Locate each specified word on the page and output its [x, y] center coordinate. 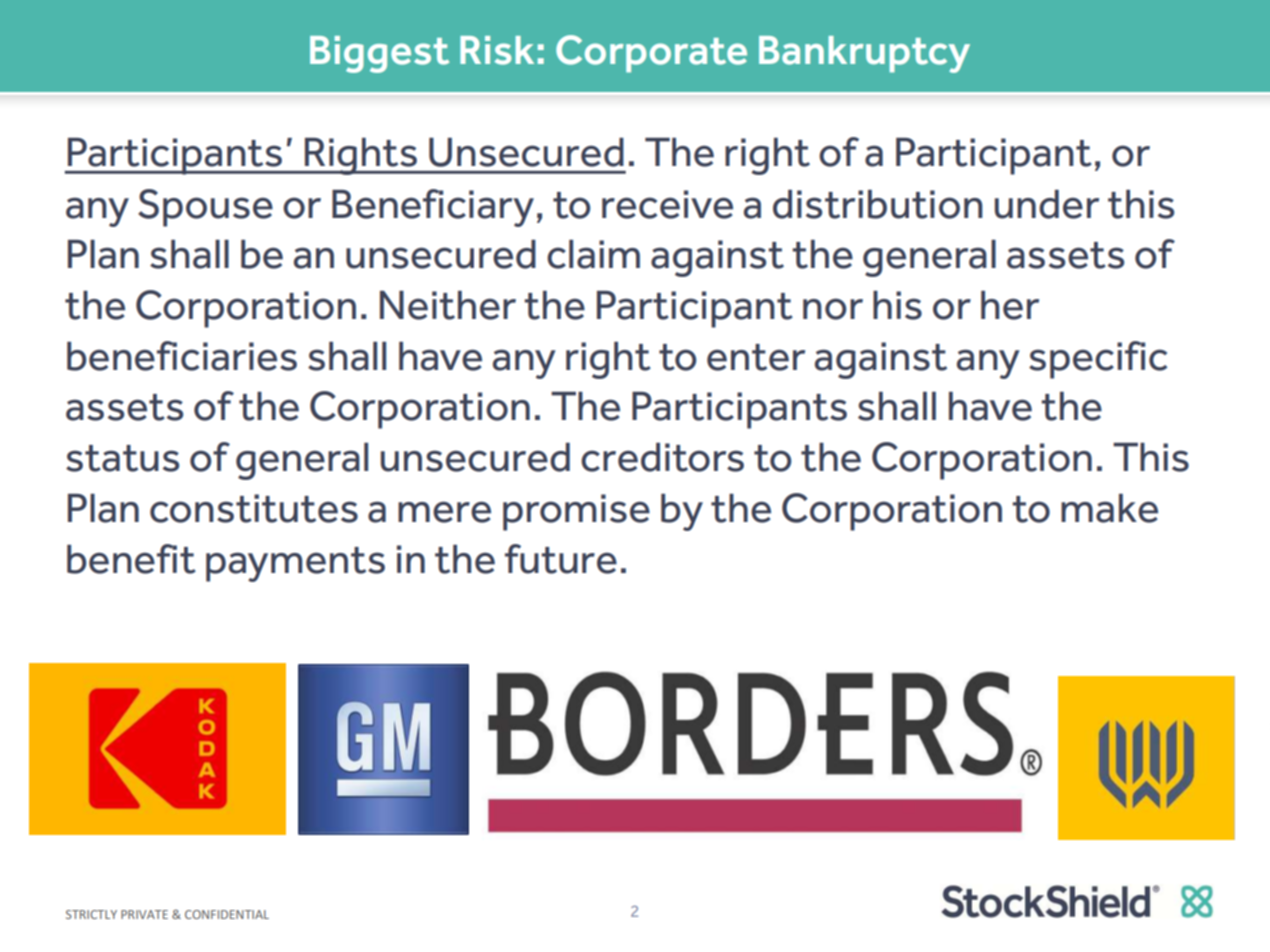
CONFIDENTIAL [227, 914]
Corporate [651, 54]
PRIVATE [144, 914]
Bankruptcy [864, 54]
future [561, 559]
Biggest [379, 54]
